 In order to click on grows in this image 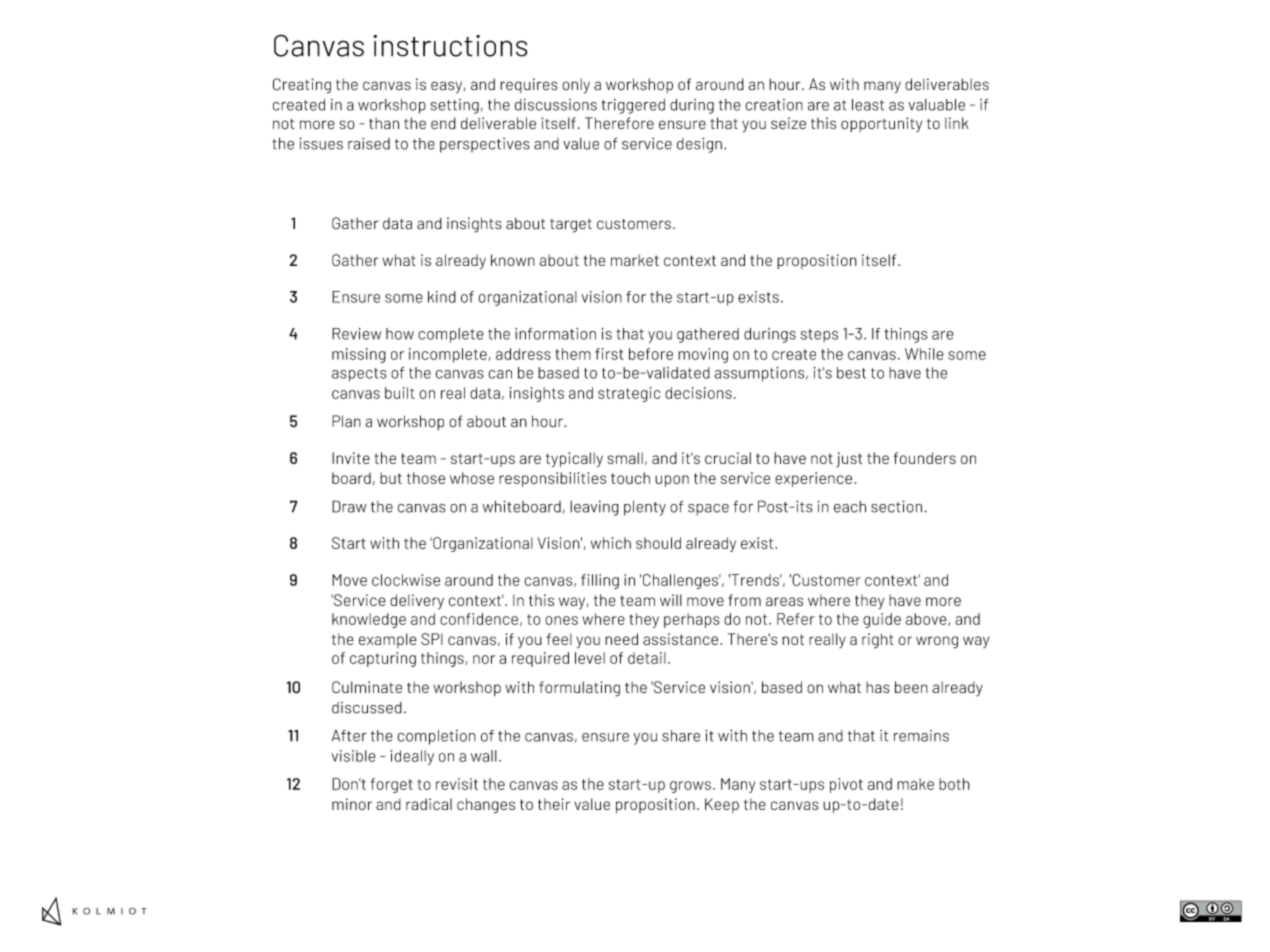, I will do `click(690, 787)`.
